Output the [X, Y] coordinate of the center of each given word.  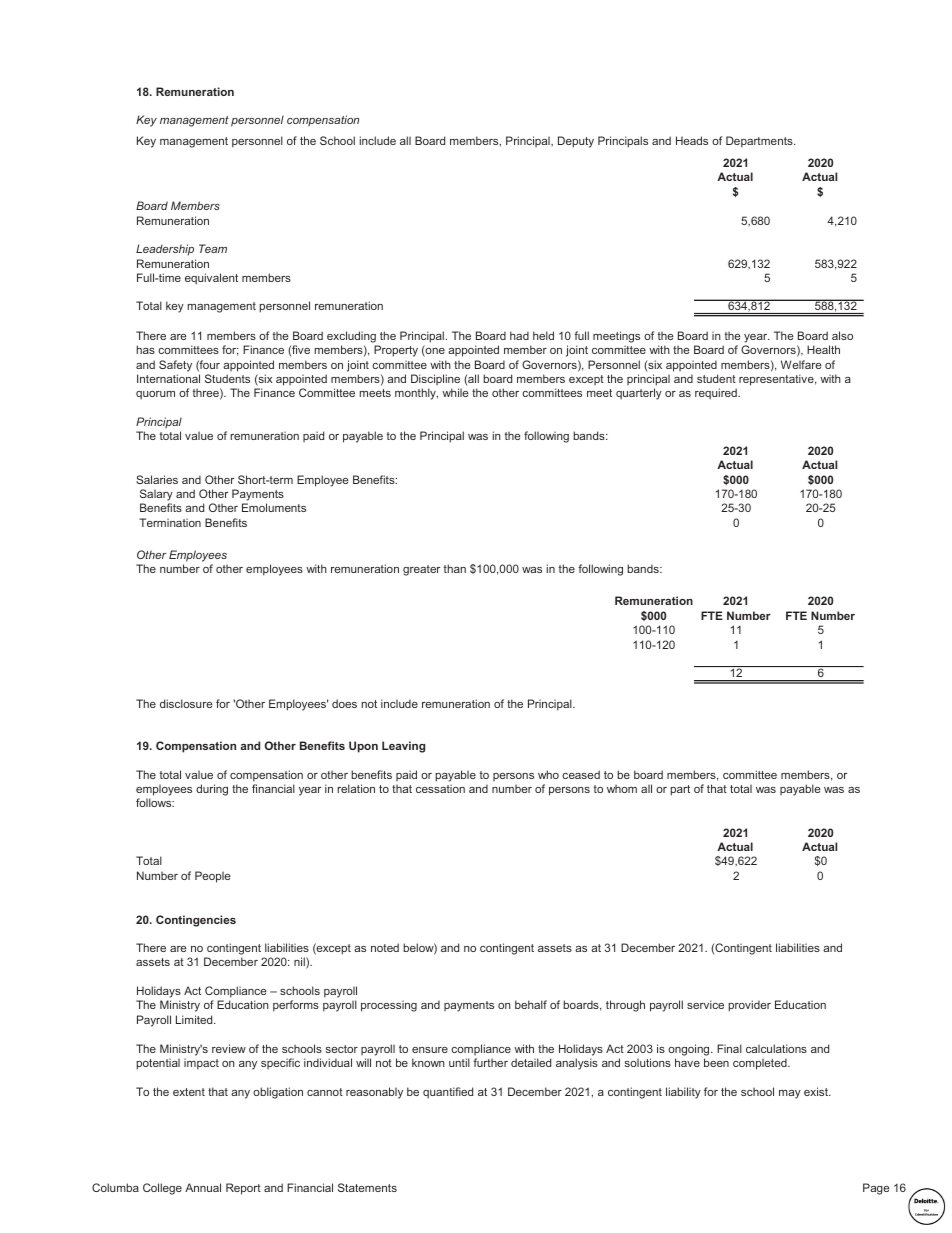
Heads [692, 140]
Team [213, 248]
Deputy [576, 142]
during [212, 790]
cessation [440, 788]
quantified [448, 1093]
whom [622, 788]
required [717, 394]
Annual [203, 1187]
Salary [156, 495]
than [455, 568]
